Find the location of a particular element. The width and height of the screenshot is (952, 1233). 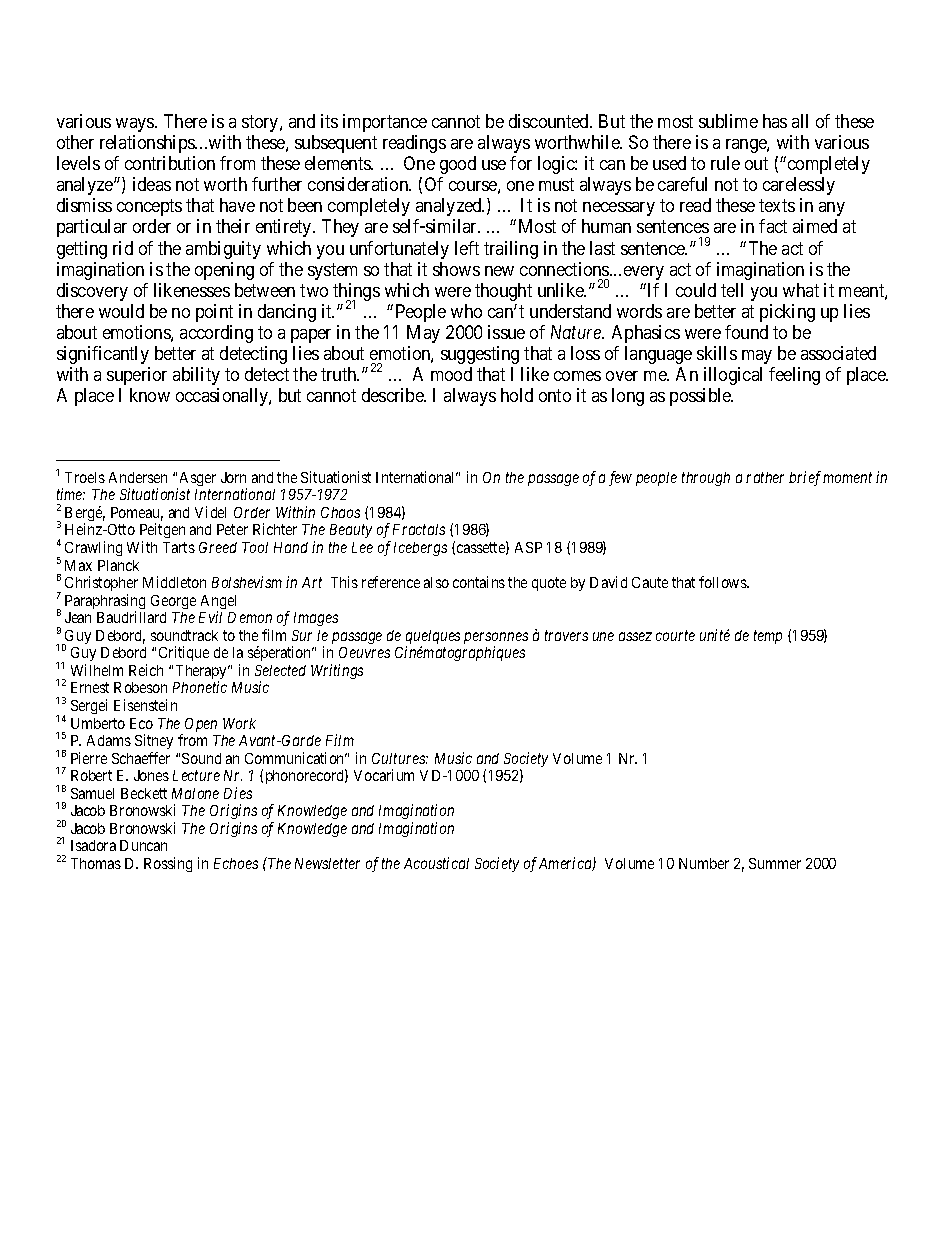

Andersen is located at coordinates (138, 477).
